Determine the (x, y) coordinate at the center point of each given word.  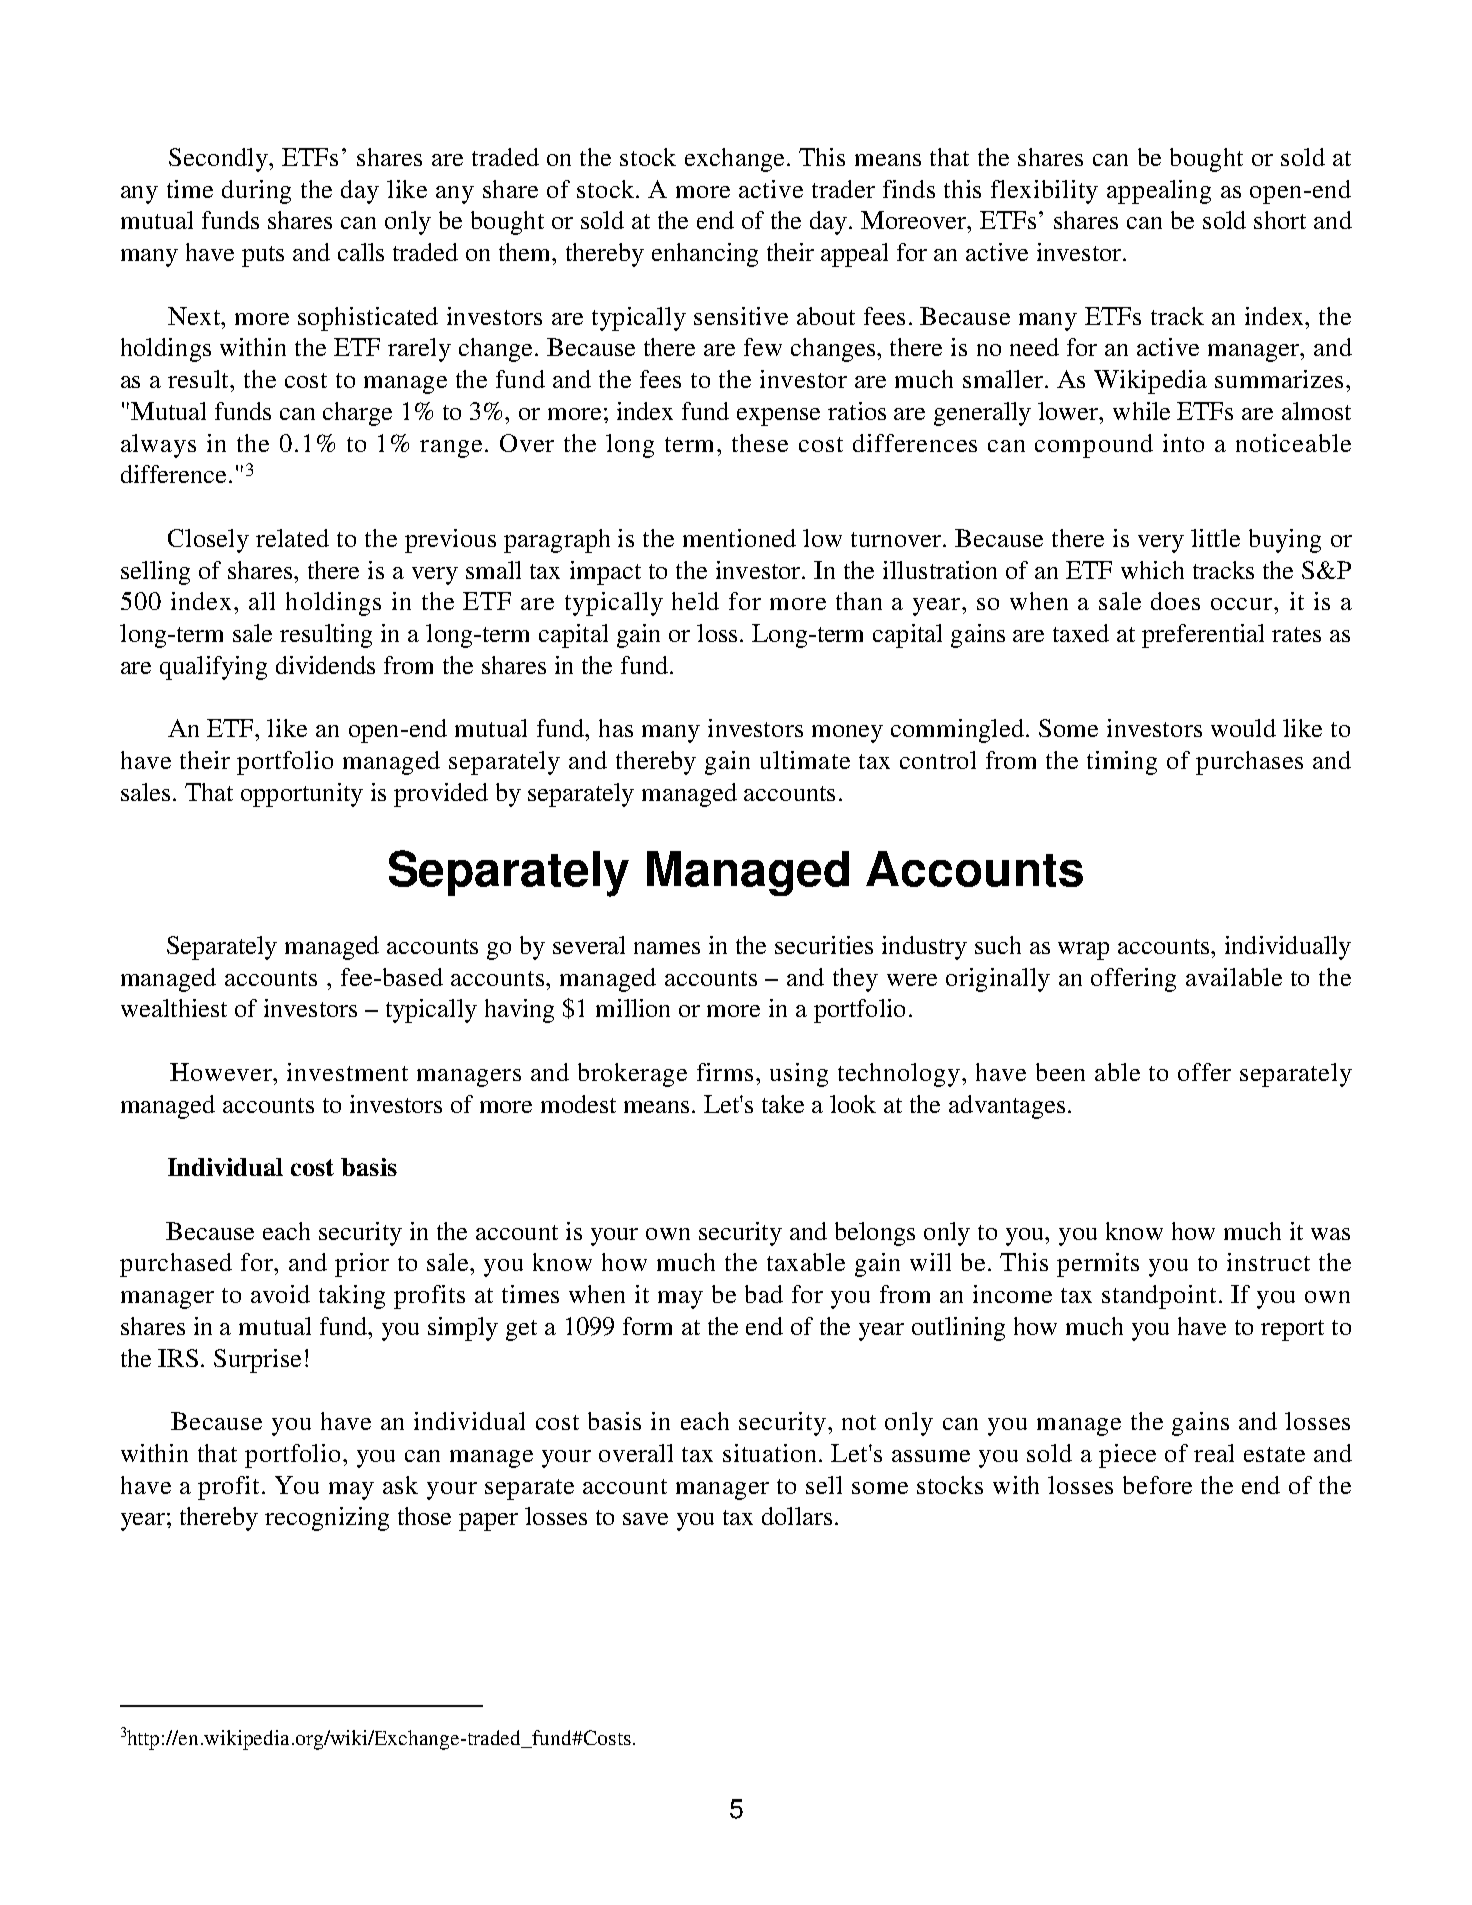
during (256, 192)
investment (347, 1072)
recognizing (327, 1519)
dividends (325, 665)
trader (843, 189)
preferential (1203, 636)
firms (725, 1072)
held (695, 601)
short (1280, 220)
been (1060, 1072)
